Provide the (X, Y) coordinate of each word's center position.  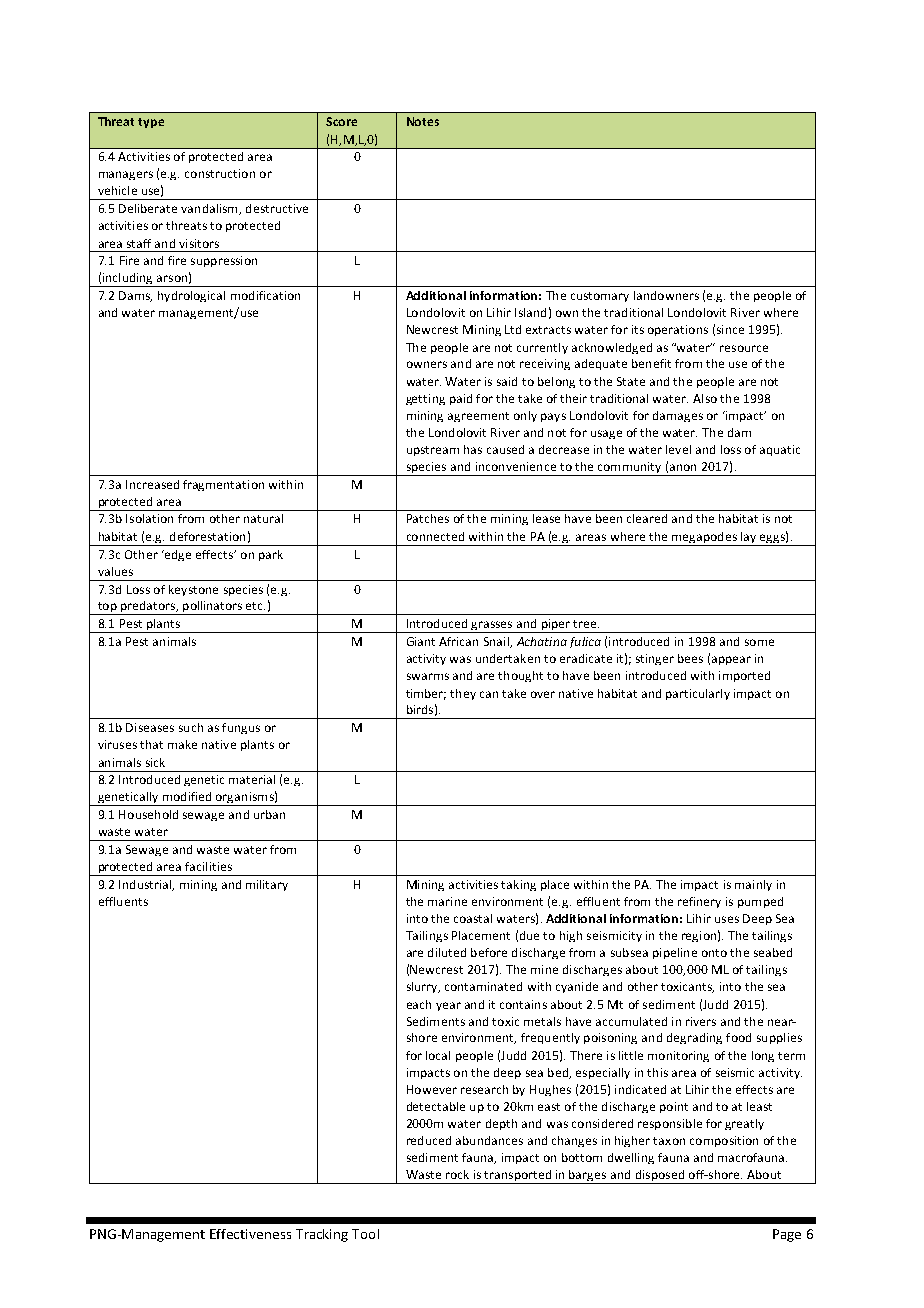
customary (600, 297)
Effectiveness (250, 1234)
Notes (423, 121)
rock (457, 1174)
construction (220, 173)
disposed (659, 1177)
